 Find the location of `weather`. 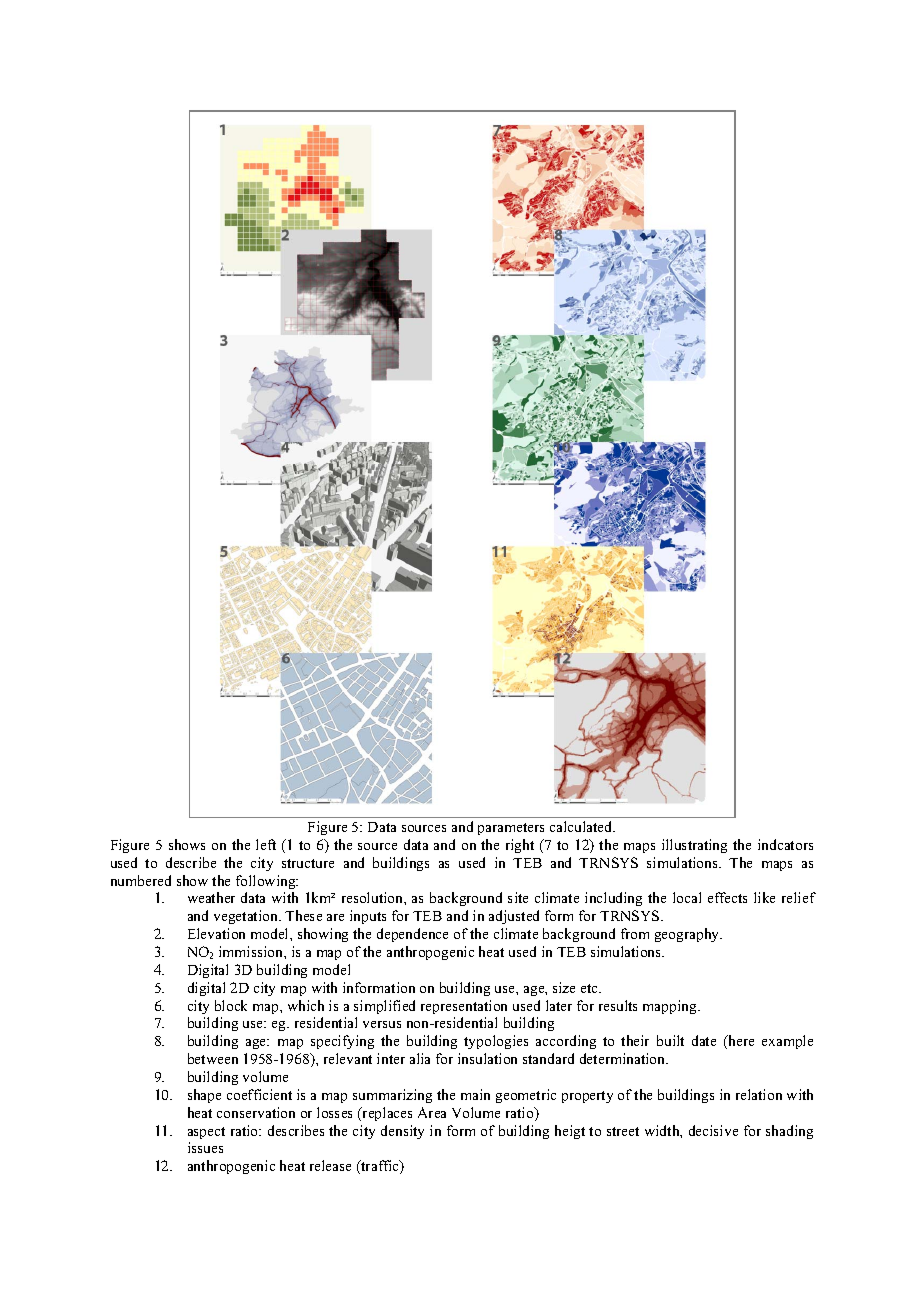

weather is located at coordinates (211, 897).
